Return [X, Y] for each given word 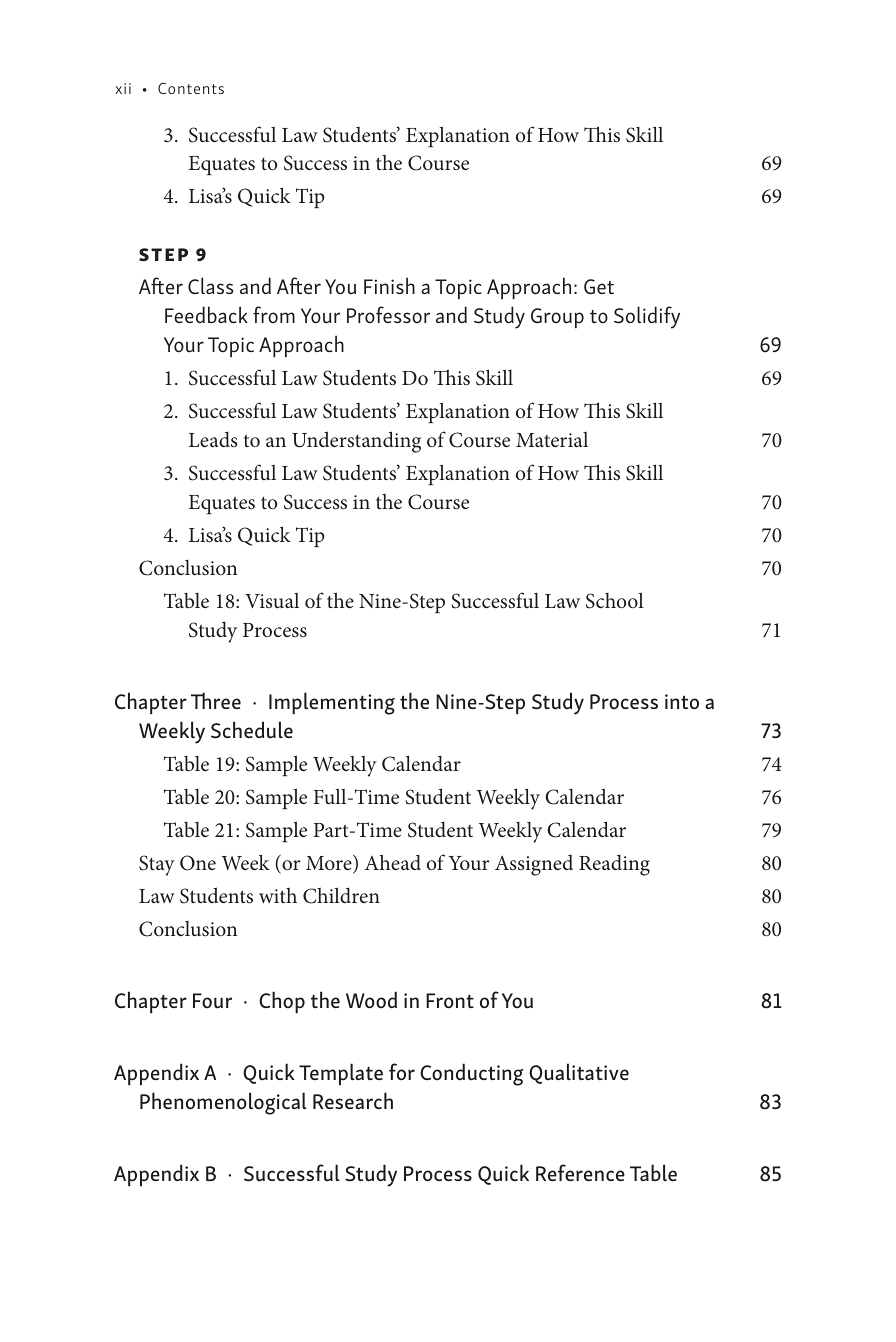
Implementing [332, 703]
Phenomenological [223, 1103]
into [682, 702]
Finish [389, 285]
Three [216, 700]
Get [599, 286]
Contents [191, 88]
